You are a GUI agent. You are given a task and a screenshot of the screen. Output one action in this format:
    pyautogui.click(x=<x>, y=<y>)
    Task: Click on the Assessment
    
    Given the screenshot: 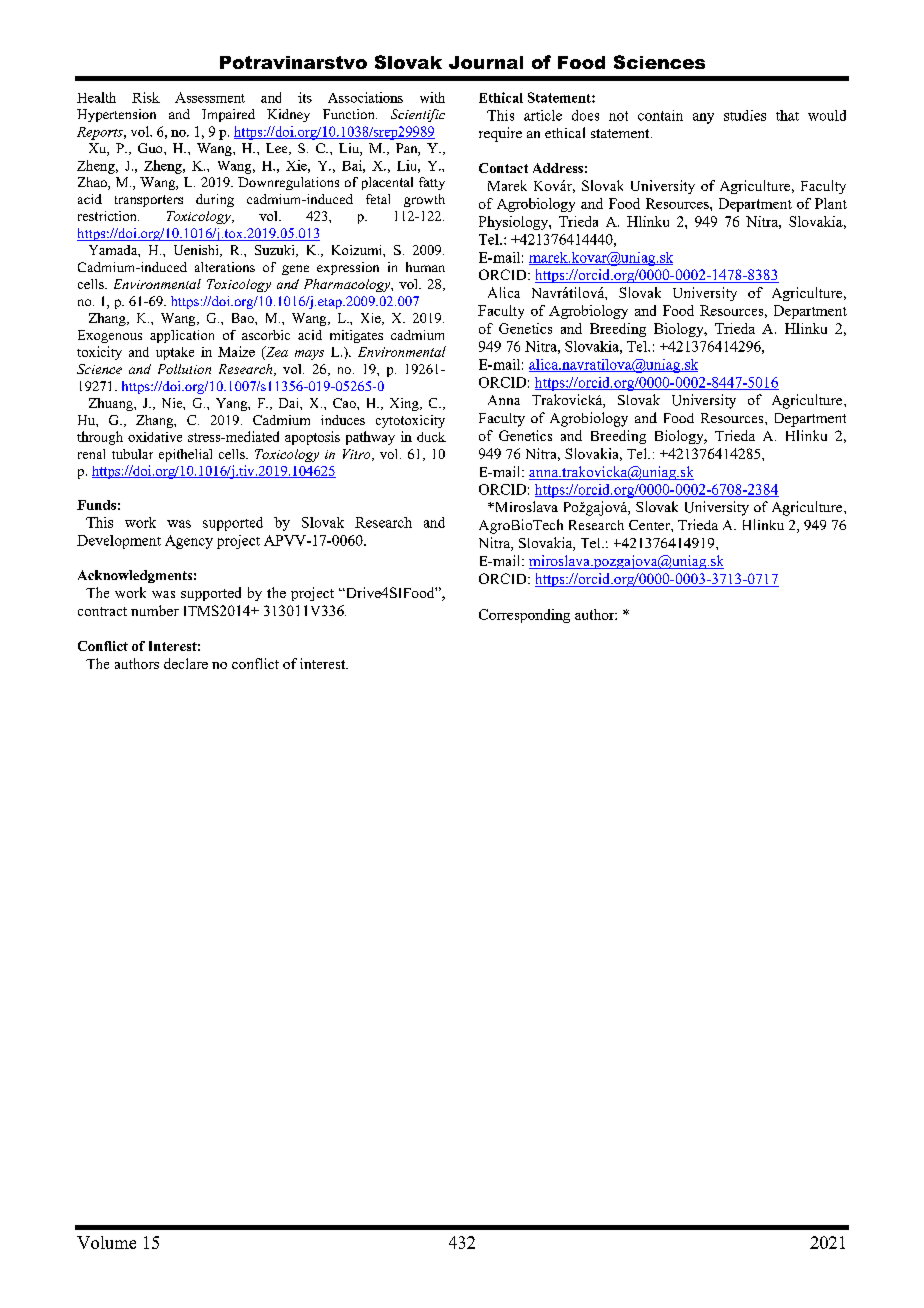 What is the action you would take?
    pyautogui.click(x=210, y=97)
